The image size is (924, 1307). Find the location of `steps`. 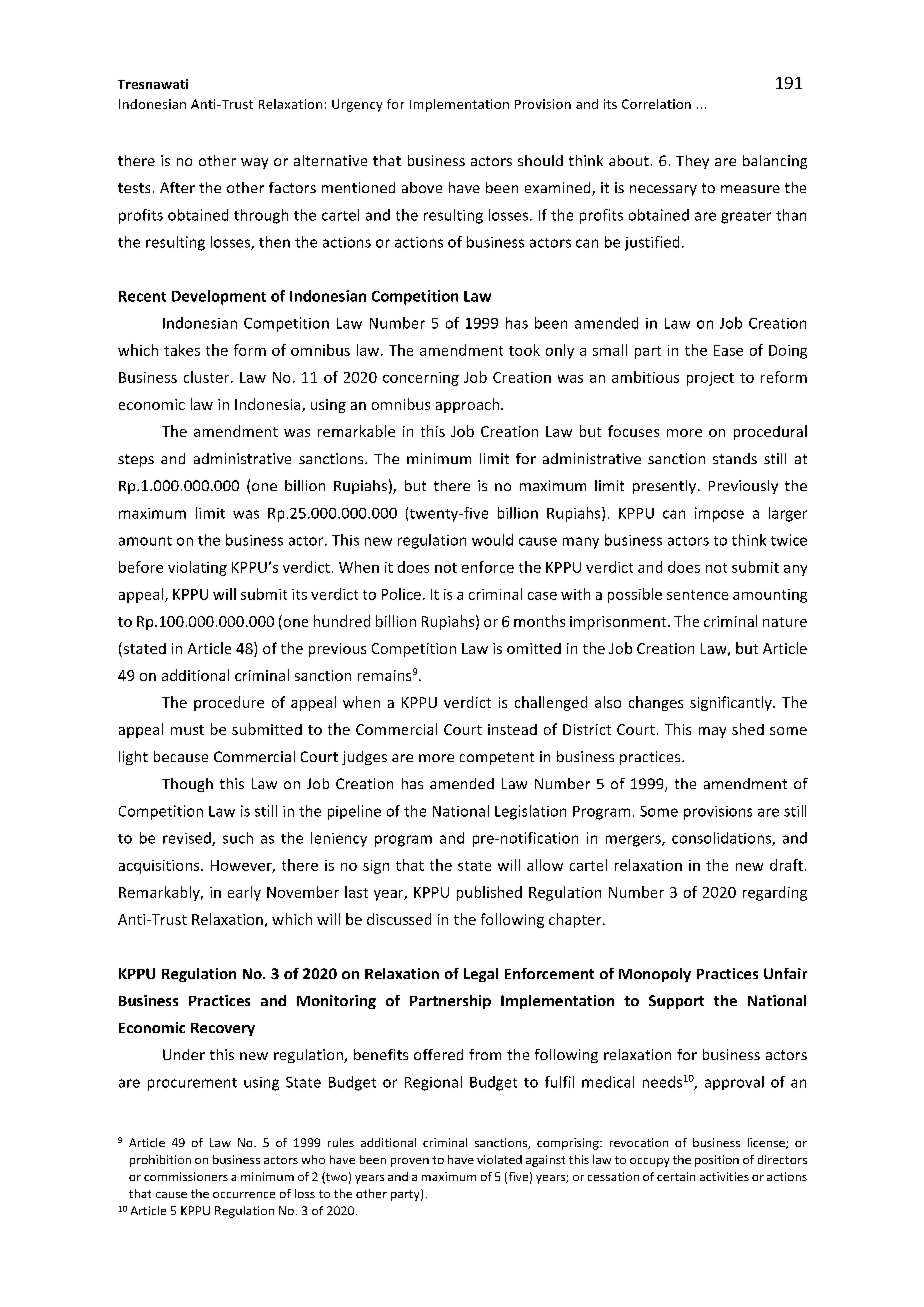

steps is located at coordinates (136, 460).
